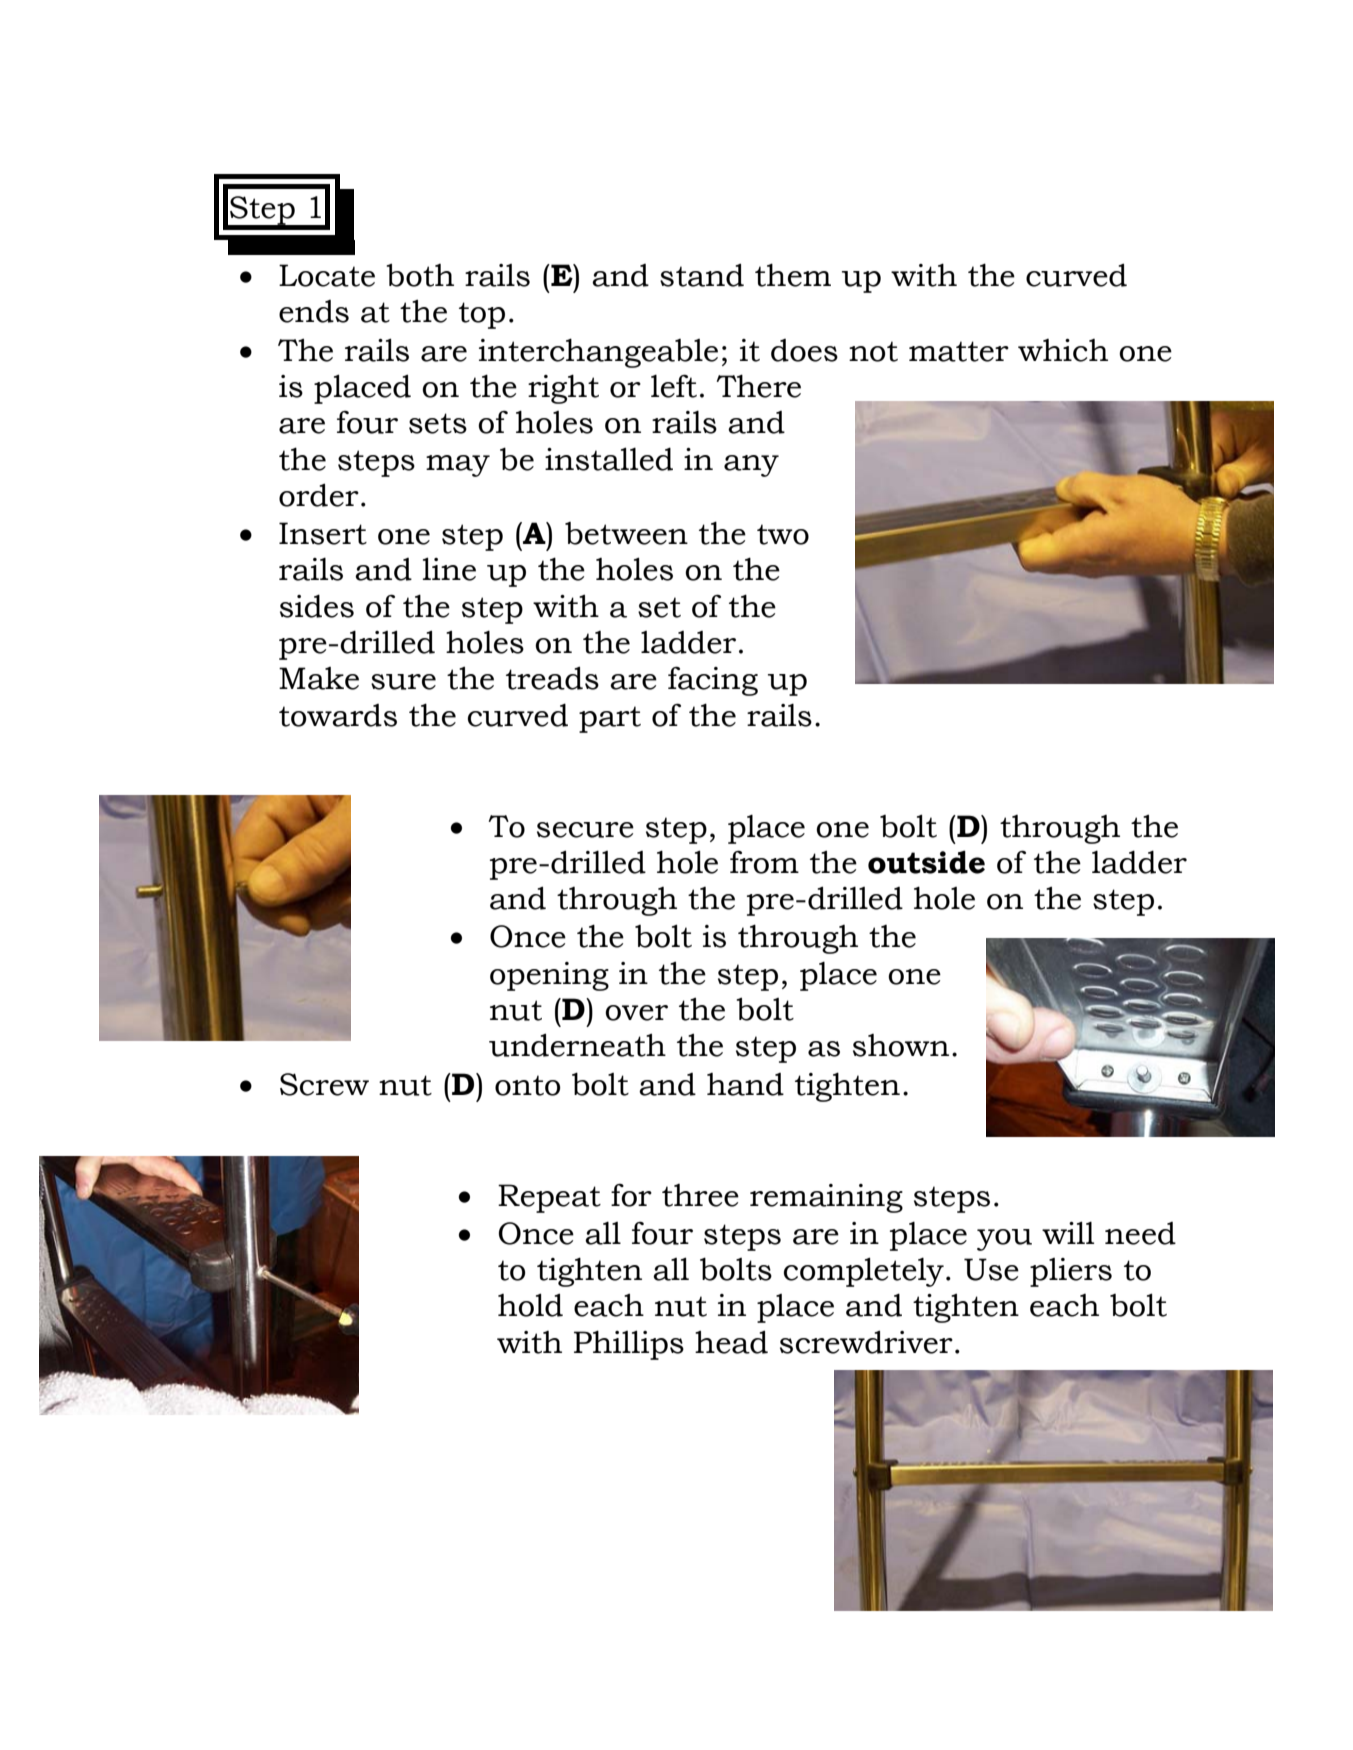 The height and width of the screenshot is (1750, 1353). What do you see at coordinates (901, 1045) in the screenshot?
I see `shown` at bounding box center [901, 1045].
